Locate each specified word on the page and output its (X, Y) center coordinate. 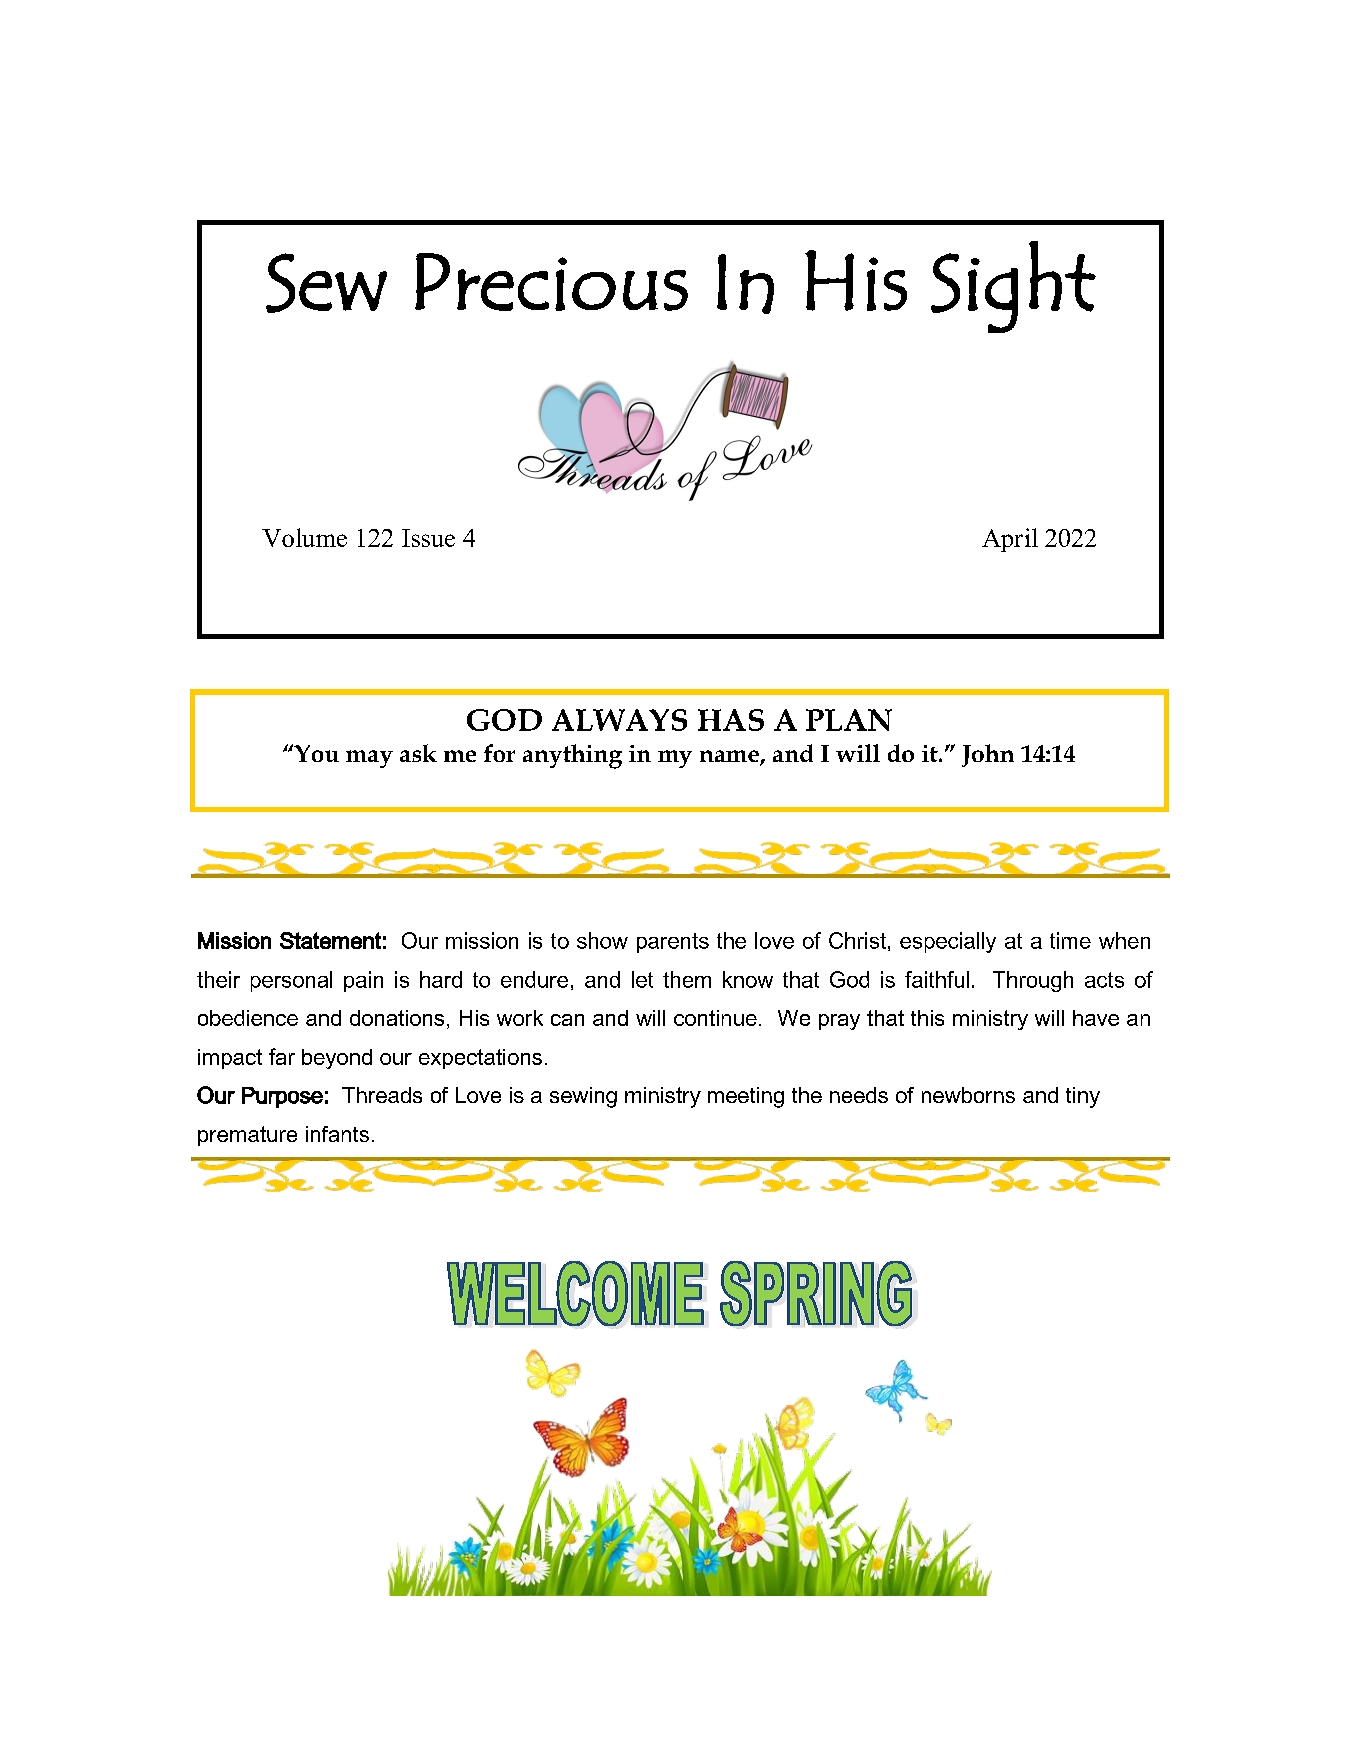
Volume (304, 537)
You (315, 753)
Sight (1013, 287)
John (988, 755)
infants (337, 1134)
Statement (330, 940)
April (1010, 540)
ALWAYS (619, 720)
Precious (551, 282)
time (1070, 940)
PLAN (849, 720)
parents (673, 943)
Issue (428, 538)
